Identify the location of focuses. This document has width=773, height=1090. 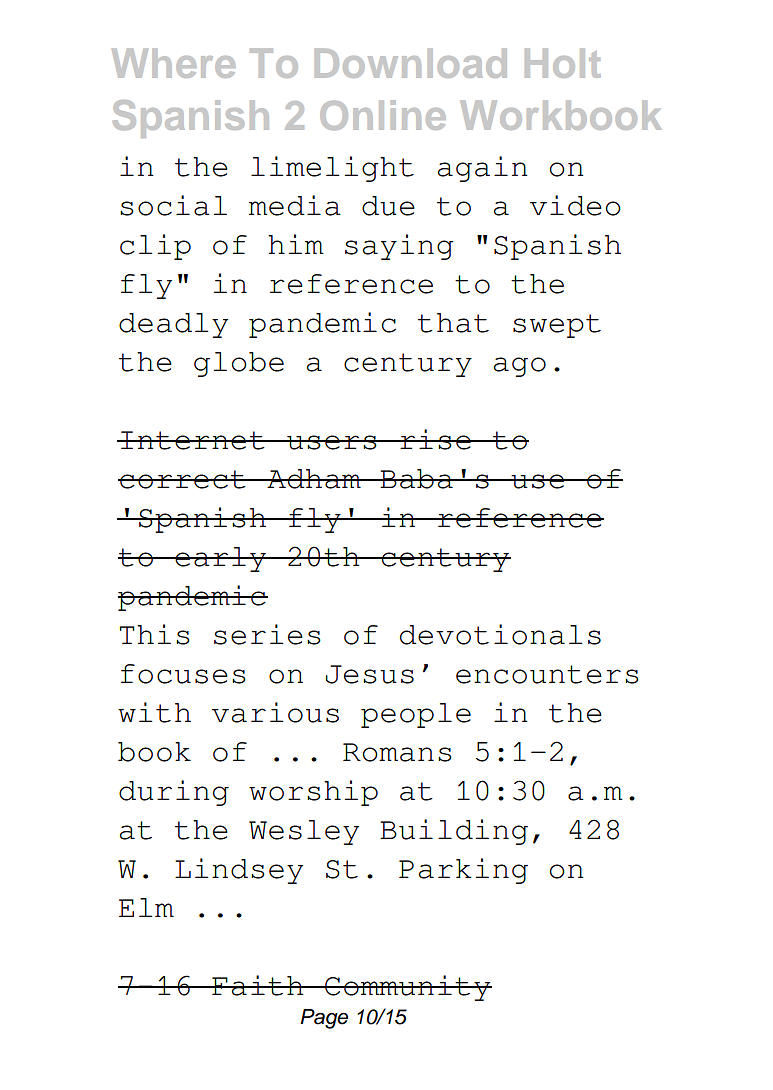
(183, 674).
